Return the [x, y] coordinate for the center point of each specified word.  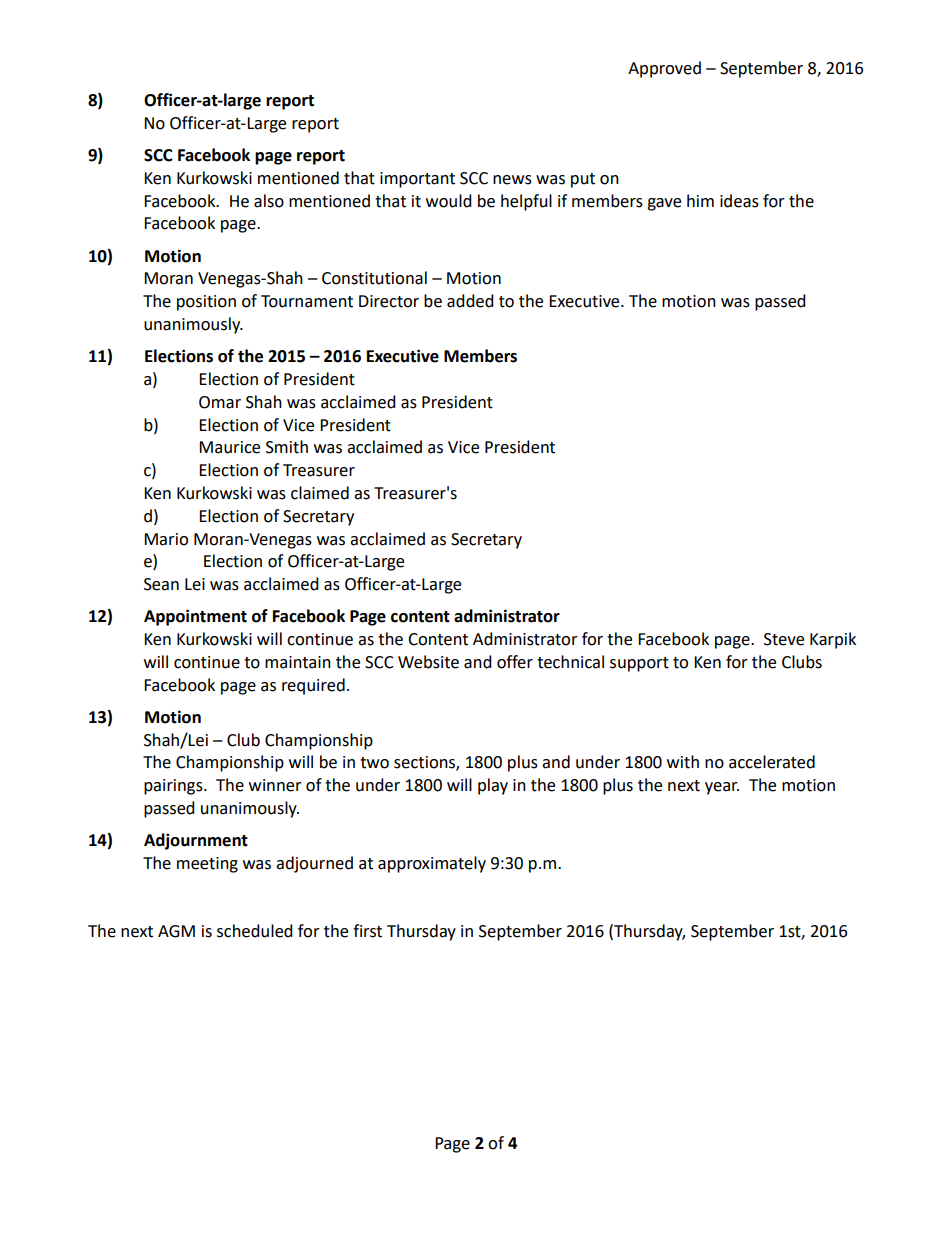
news [512, 180]
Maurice [229, 447]
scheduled [255, 931]
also [269, 201]
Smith [287, 447]
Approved [664, 69]
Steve [784, 639]
